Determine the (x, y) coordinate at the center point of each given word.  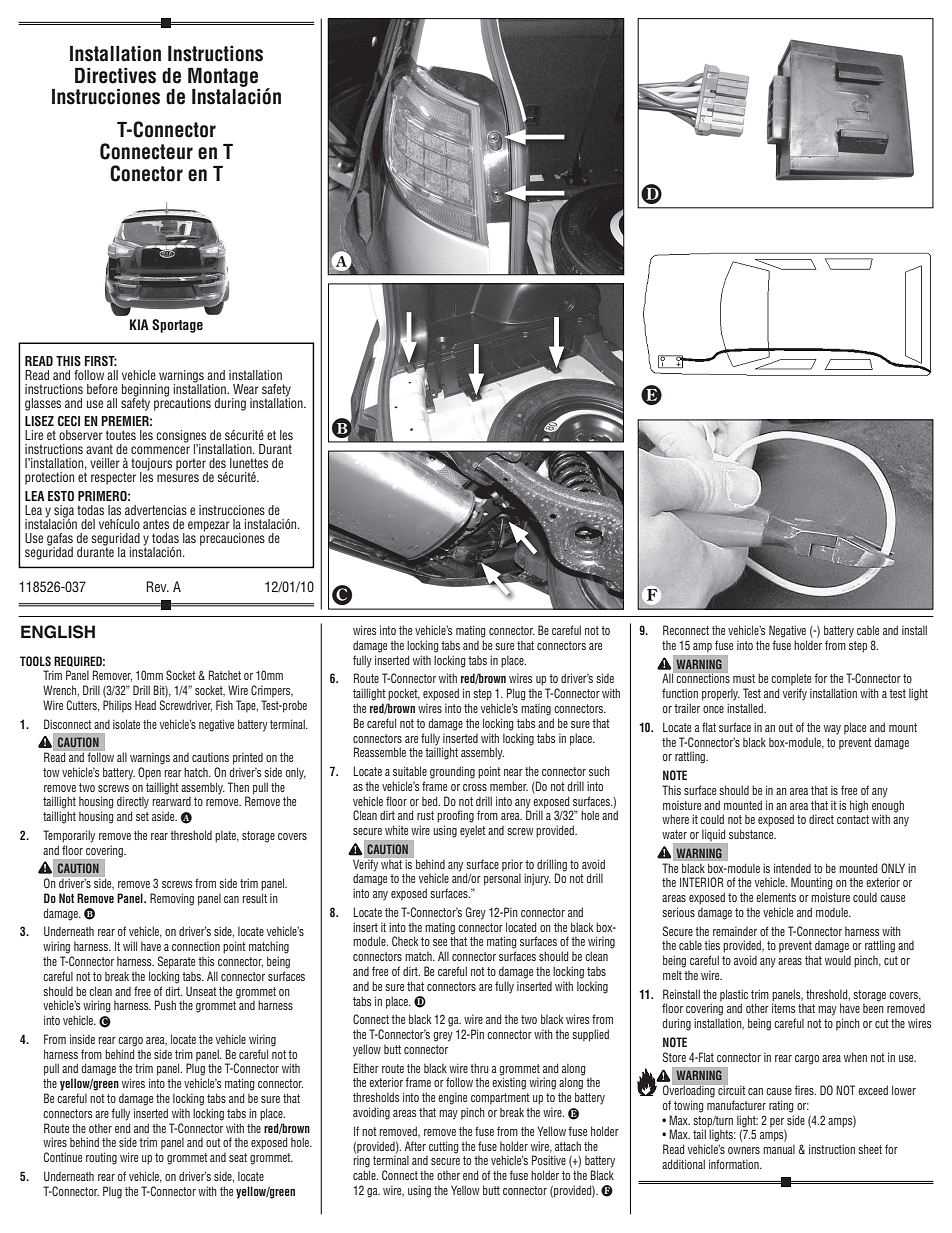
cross (475, 787)
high (859, 806)
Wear (246, 389)
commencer (160, 450)
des (217, 463)
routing (101, 1158)
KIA (139, 324)
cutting (444, 1147)
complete (791, 679)
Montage (223, 77)
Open (149, 773)
